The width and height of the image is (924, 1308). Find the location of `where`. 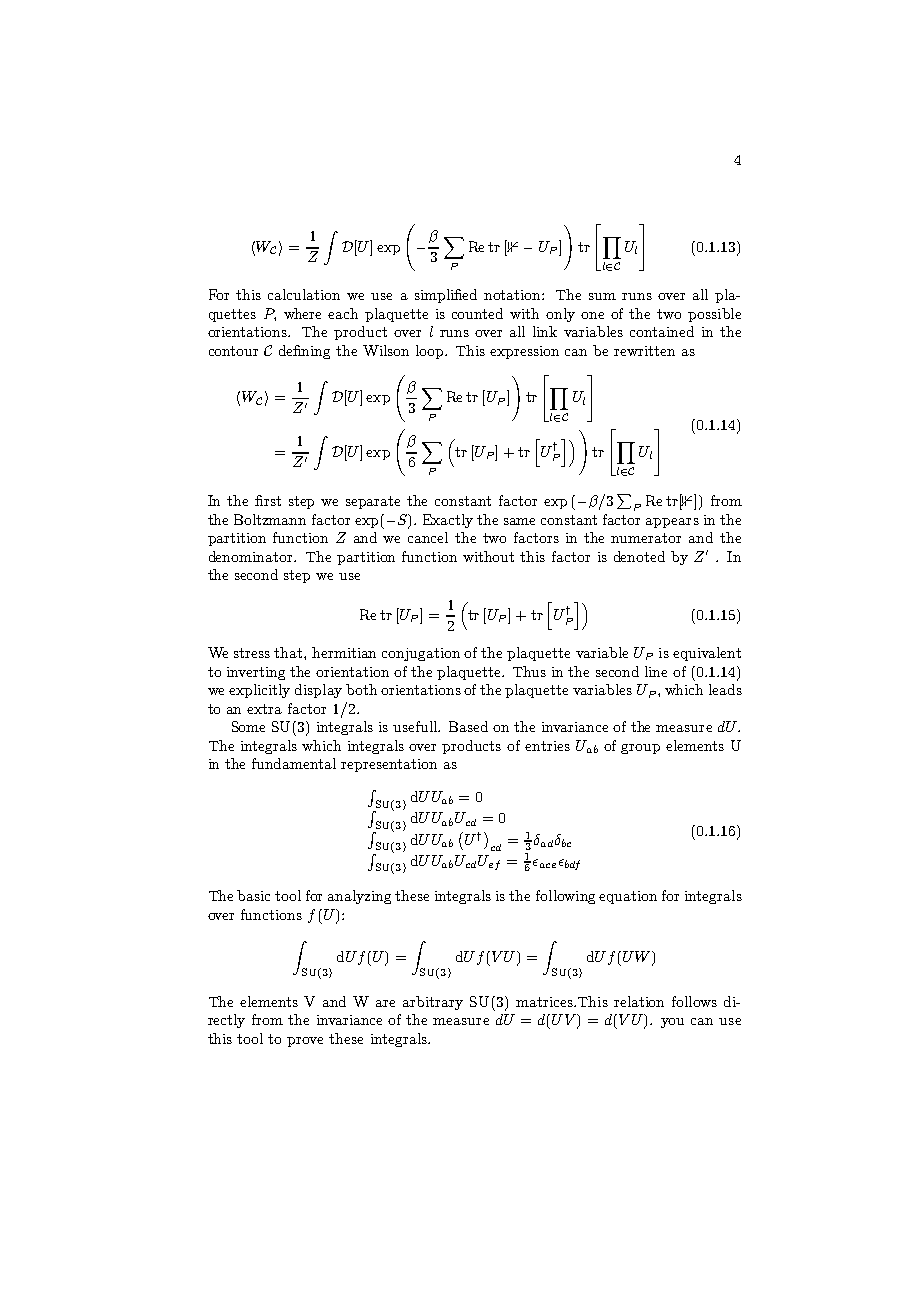

where is located at coordinates (302, 313).
